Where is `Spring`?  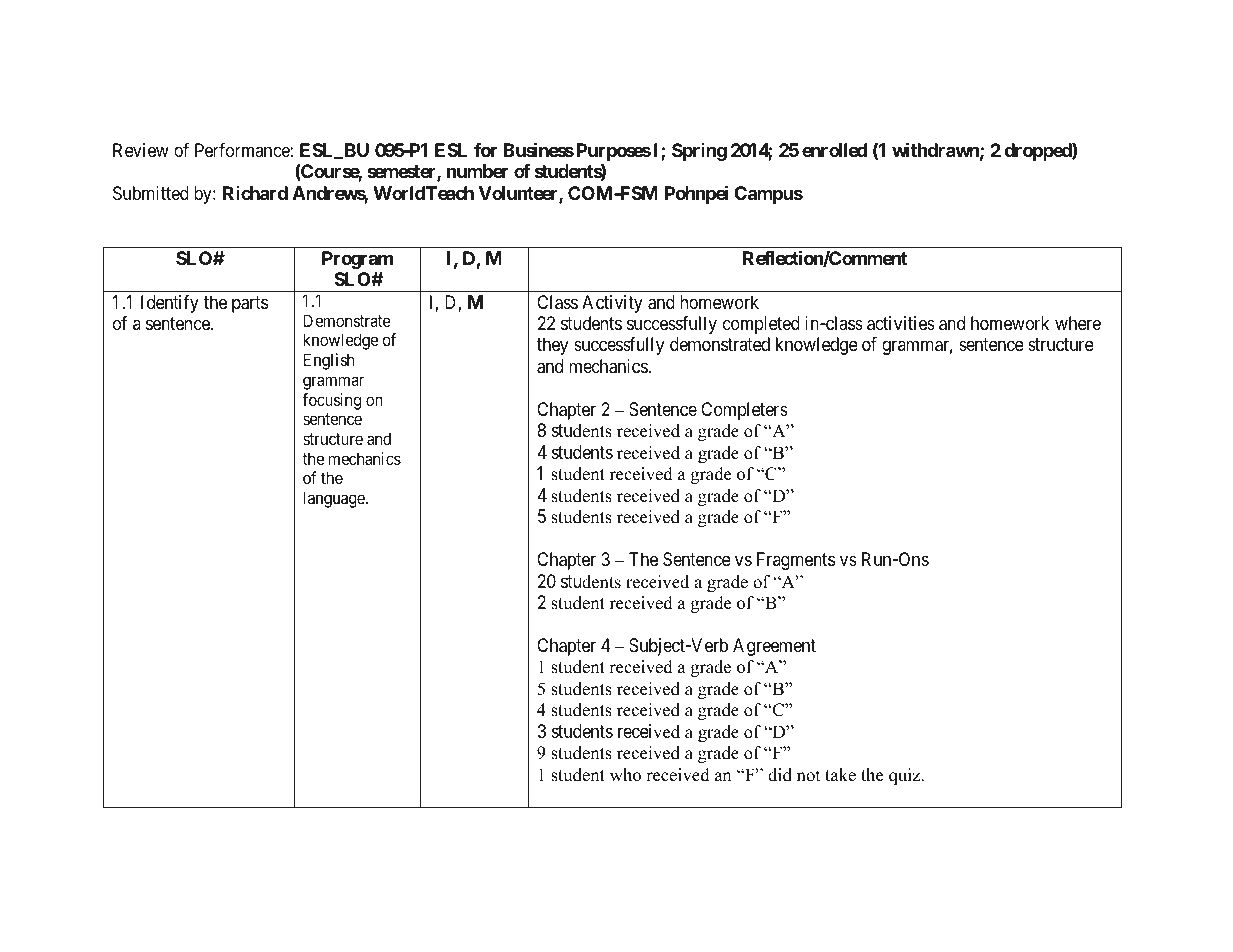
Spring is located at coordinates (699, 152).
